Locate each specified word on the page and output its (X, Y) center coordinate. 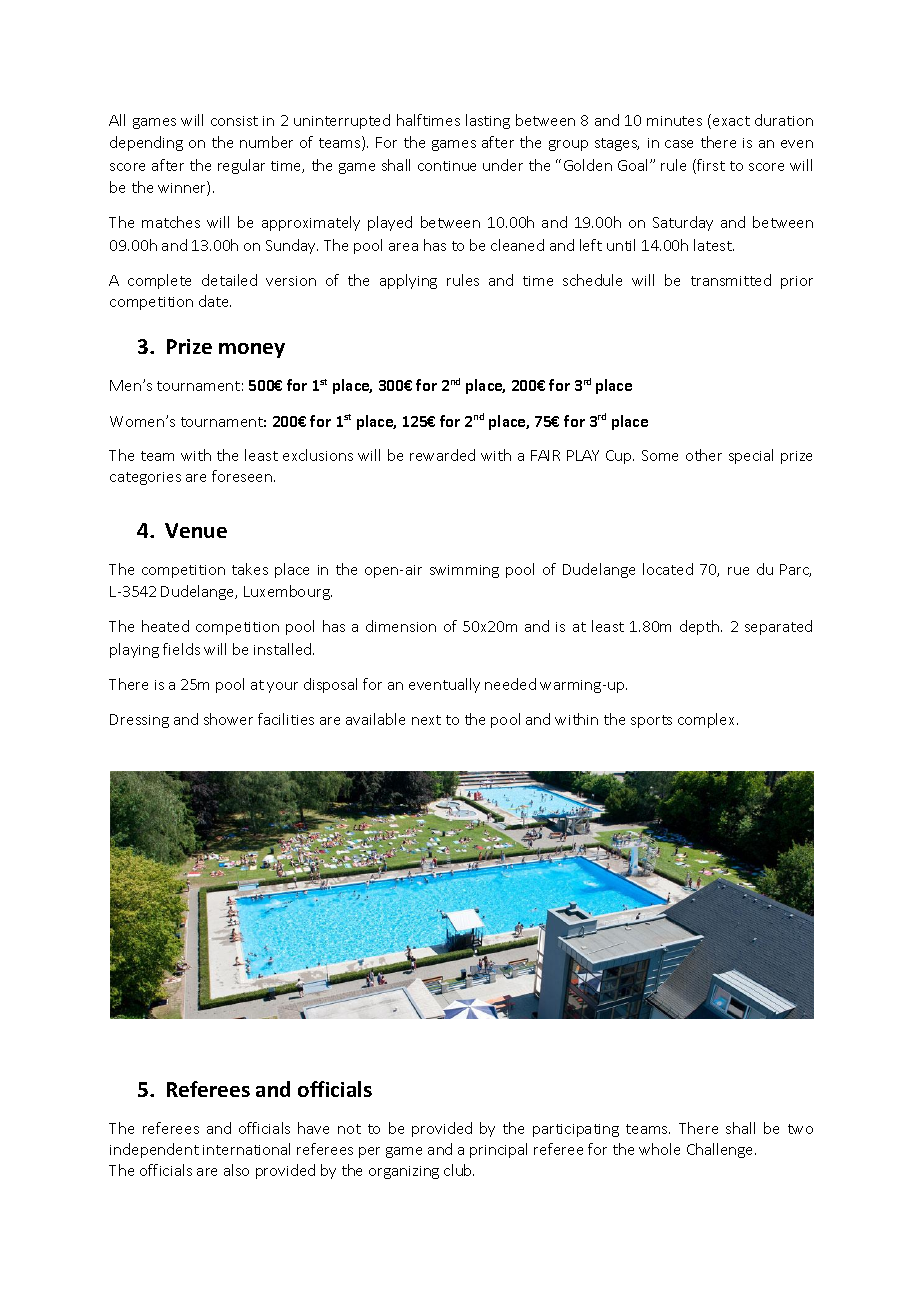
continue (447, 166)
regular (241, 166)
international (246, 1149)
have (313, 1128)
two (800, 1129)
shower (228, 719)
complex (708, 720)
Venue (196, 530)
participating (576, 1130)
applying (408, 281)
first (710, 166)
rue (738, 571)
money (252, 350)
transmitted (731, 280)
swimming (464, 571)
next (426, 720)
